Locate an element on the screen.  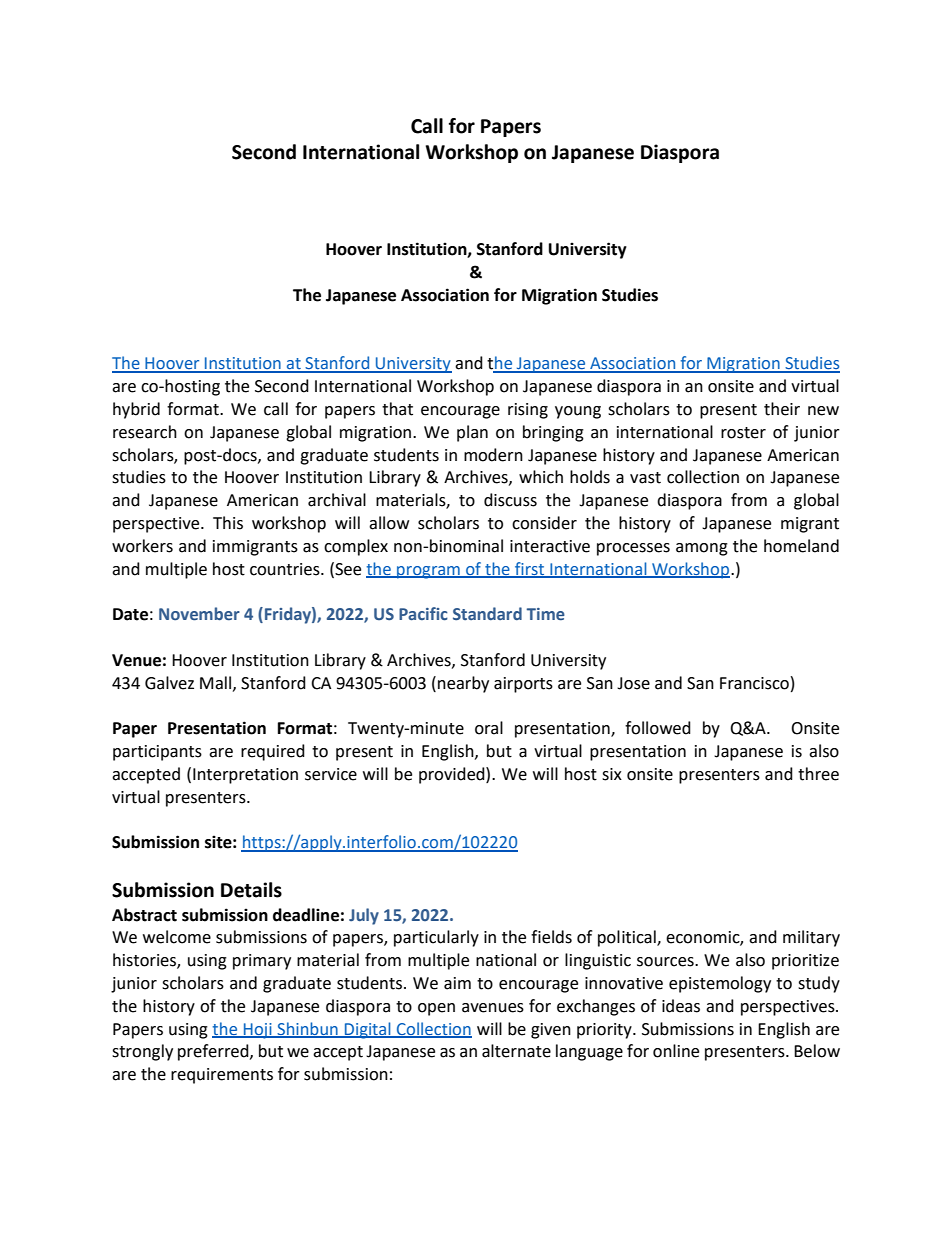
three is located at coordinates (818, 774).
